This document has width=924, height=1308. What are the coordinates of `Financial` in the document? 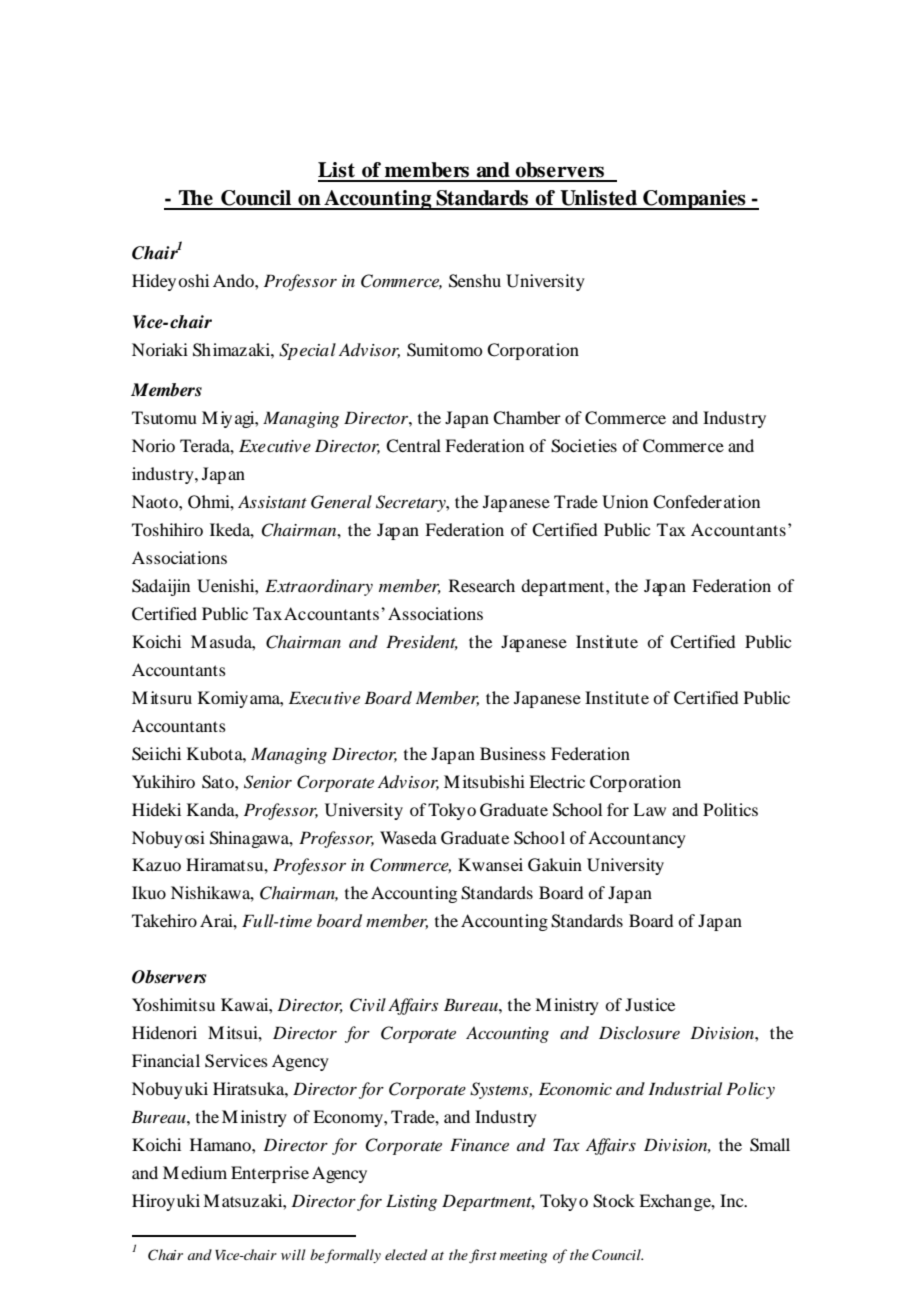 It's located at (166, 1060).
